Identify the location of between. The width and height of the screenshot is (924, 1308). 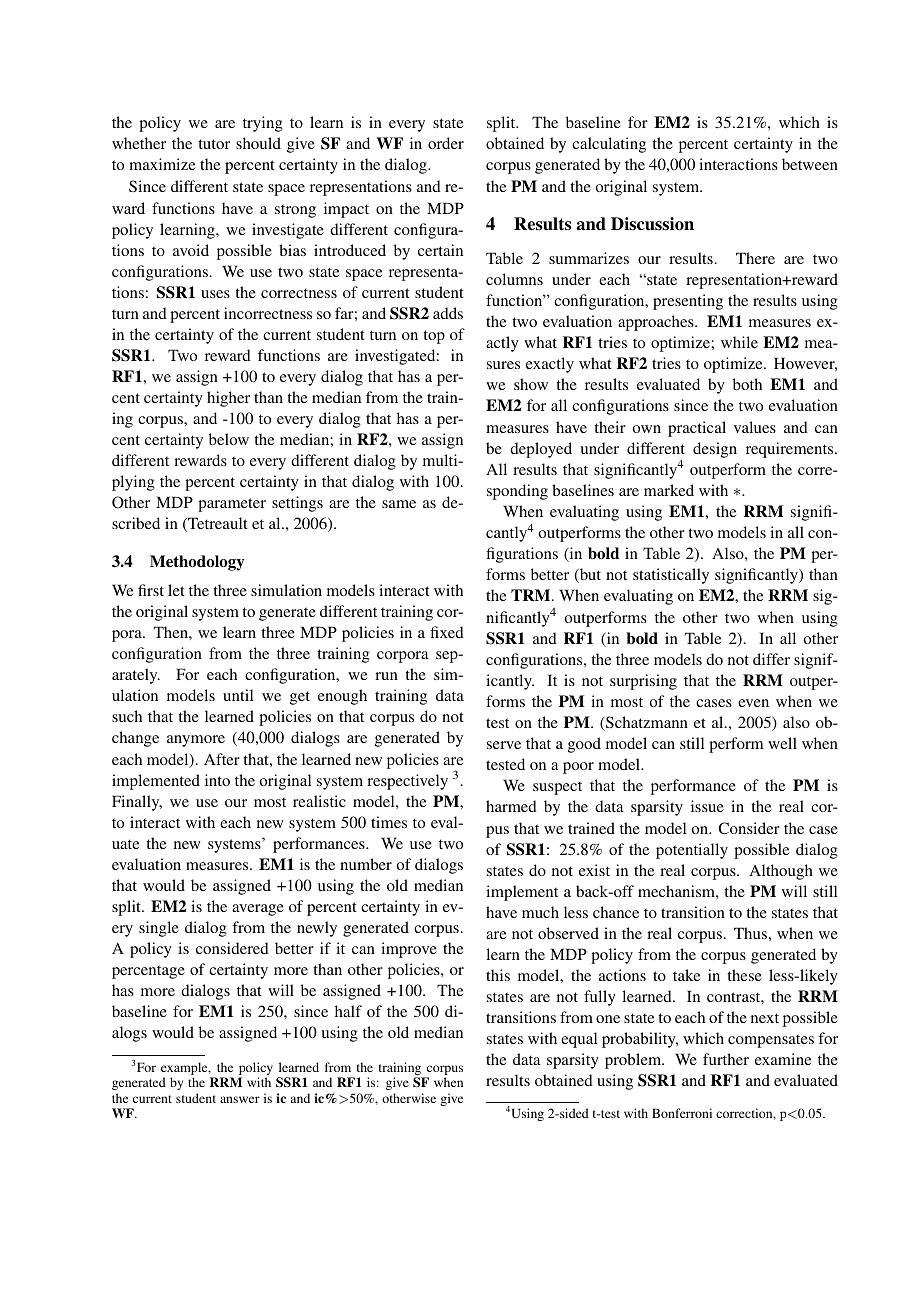
(810, 164).
